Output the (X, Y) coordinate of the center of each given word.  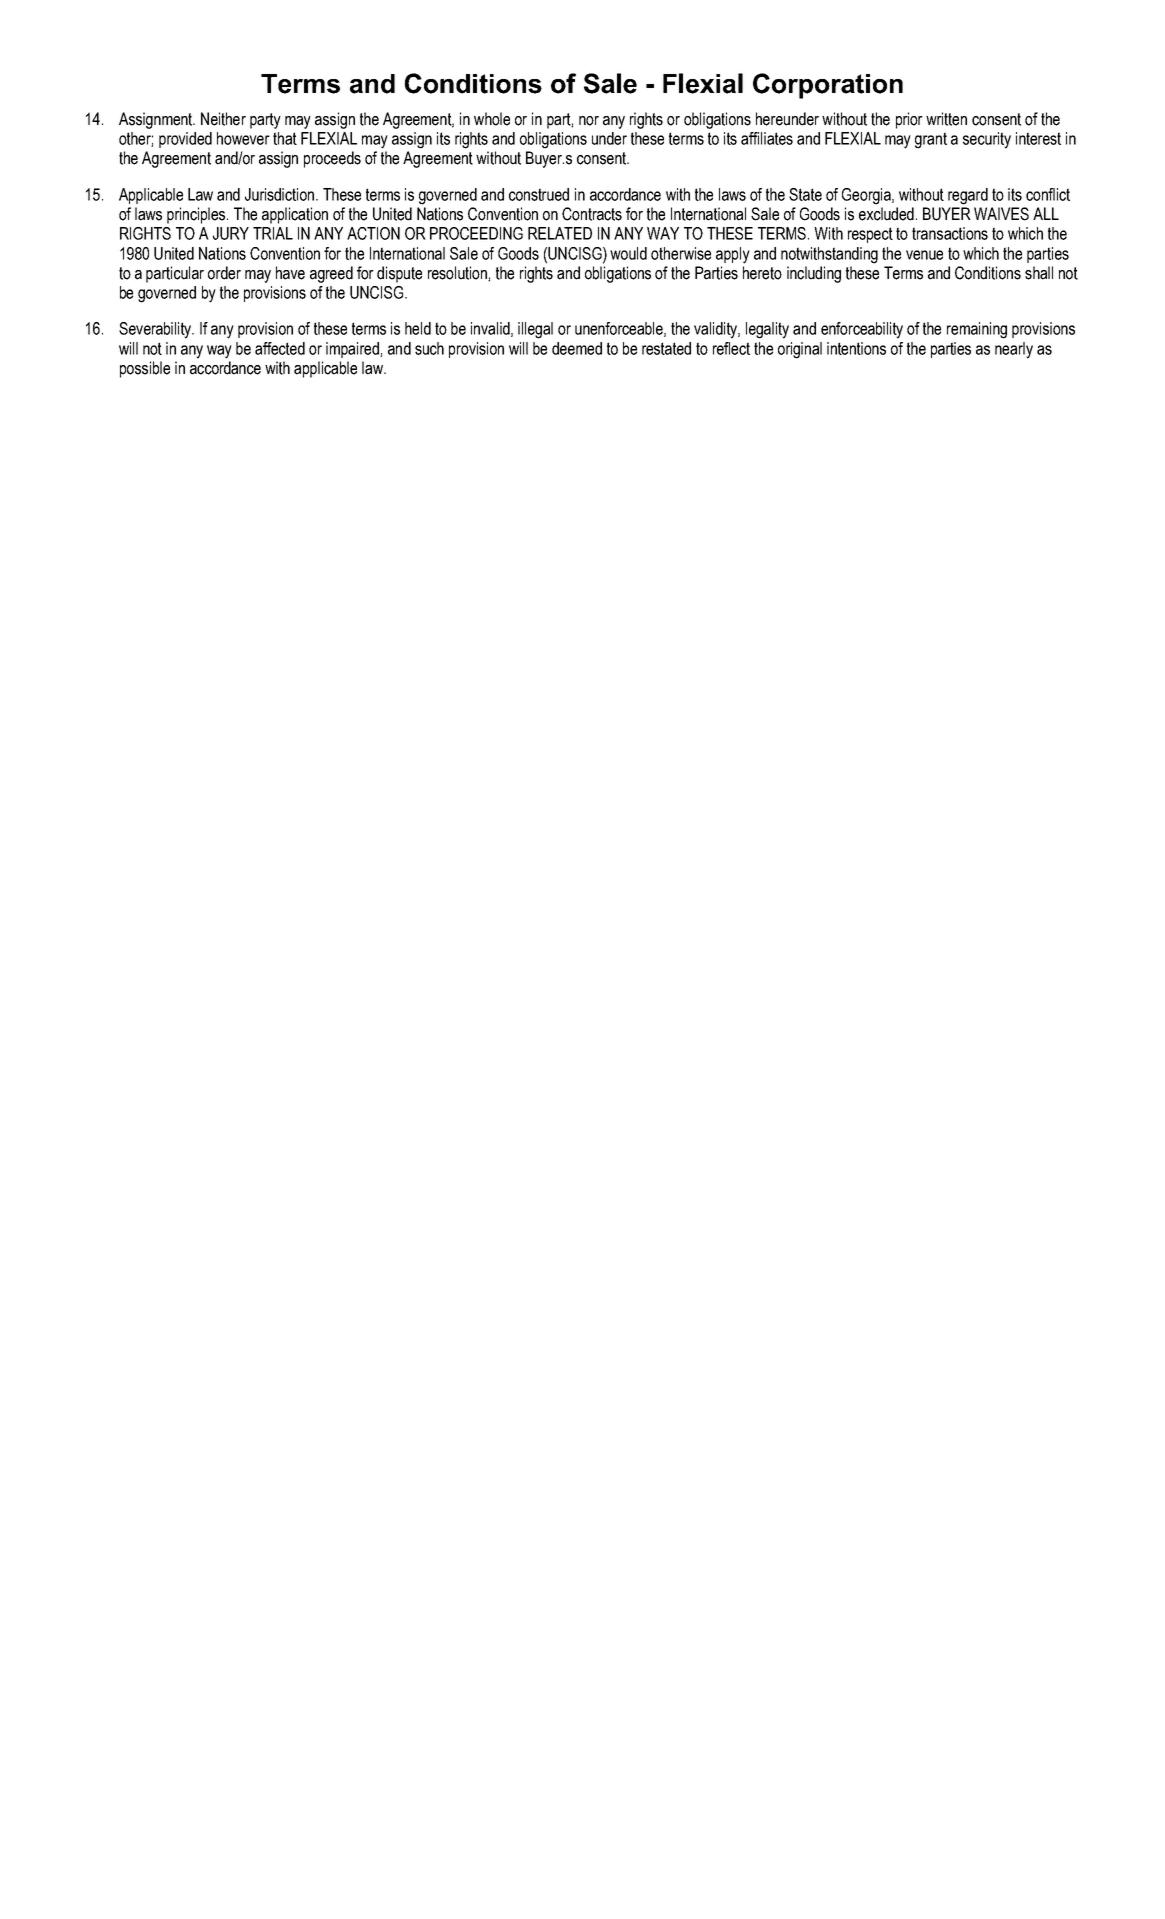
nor (589, 121)
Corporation (828, 86)
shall (1039, 273)
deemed (577, 348)
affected (280, 348)
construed (539, 194)
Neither (223, 119)
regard (968, 196)
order (224, 273)
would (628, 253)
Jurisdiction (281, 194)
